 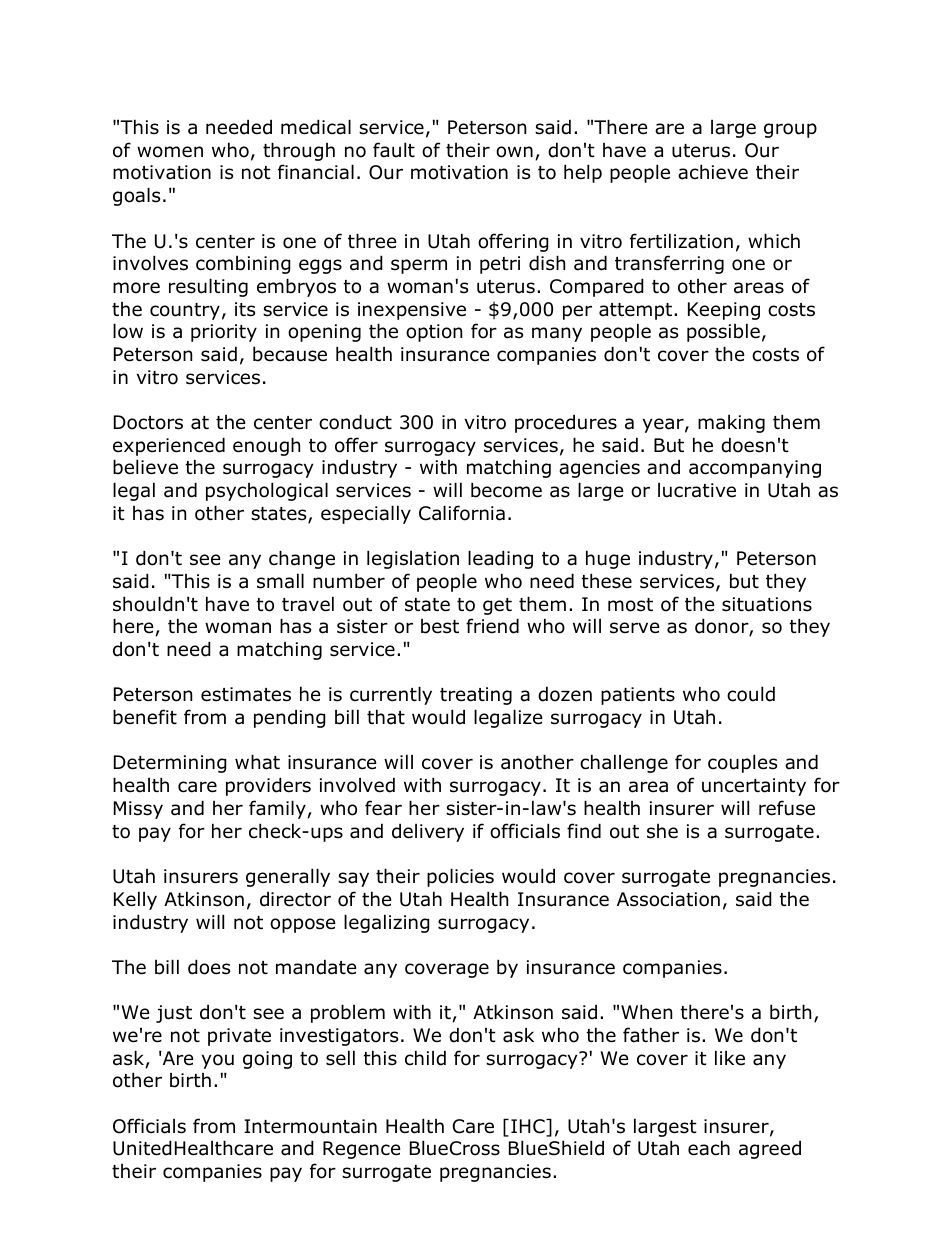 What do you see at coordinates (218, 1061) in the screenshot?
I see `you` at bounding box center [218, 1061].
